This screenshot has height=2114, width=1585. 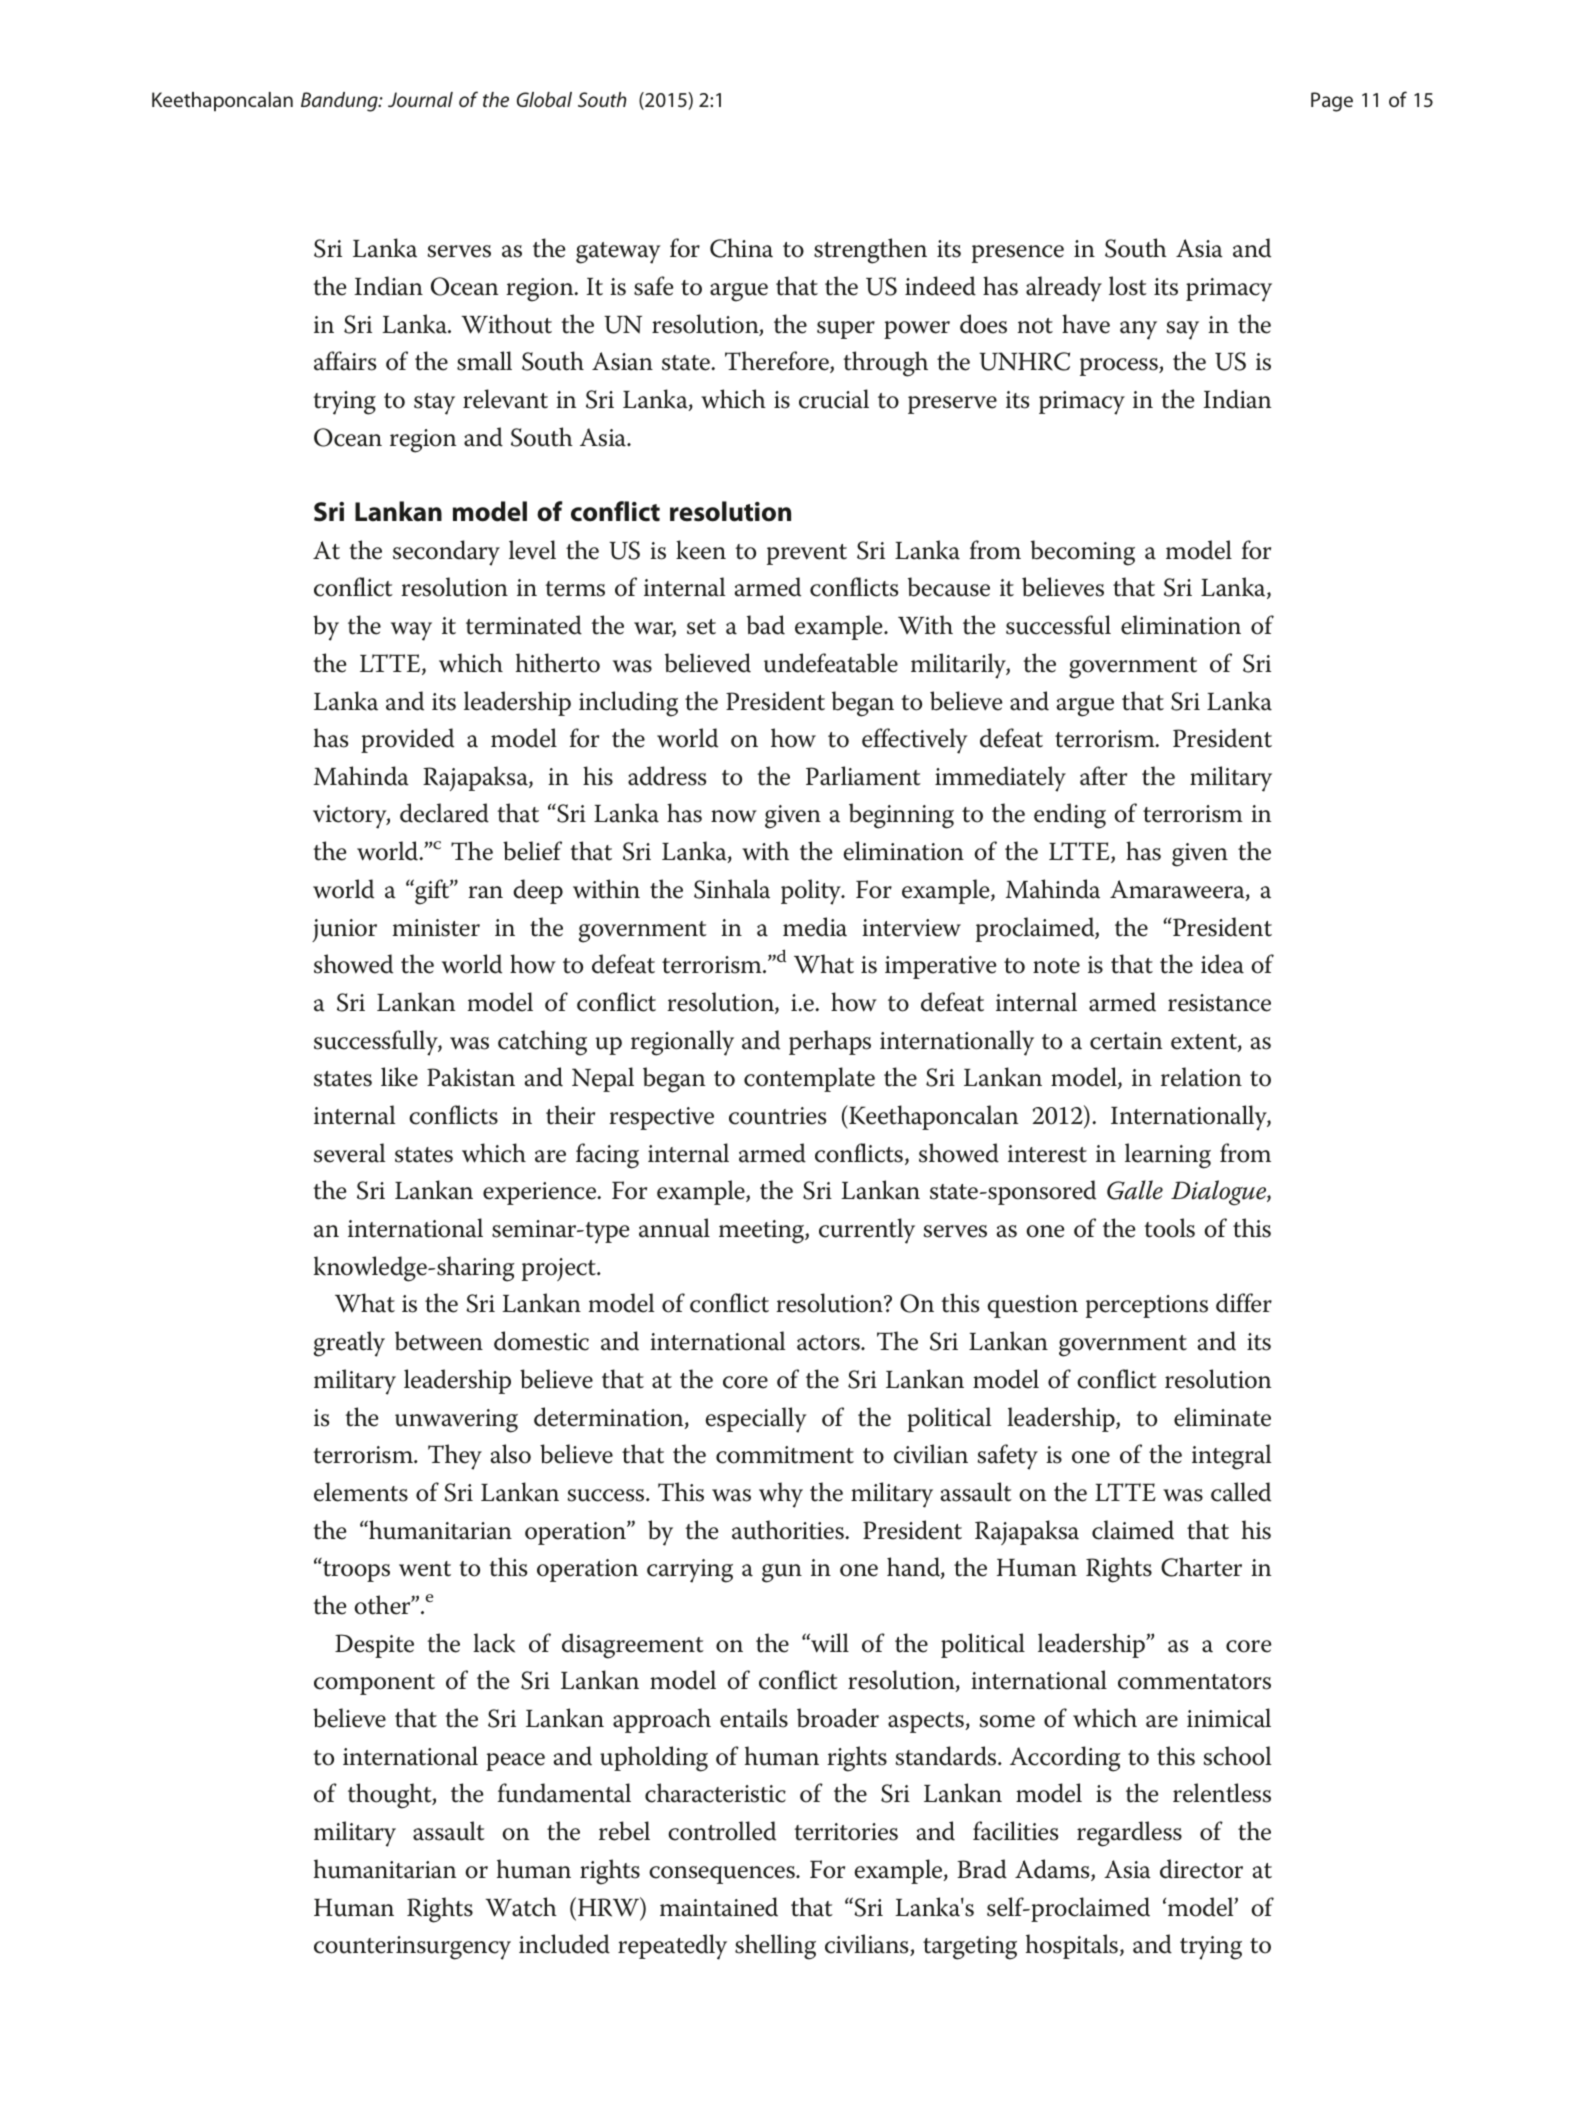 What do you see at coordinates (1103, 776) in the screenshot?
I see `after` at bounding box center [1103, 776].
